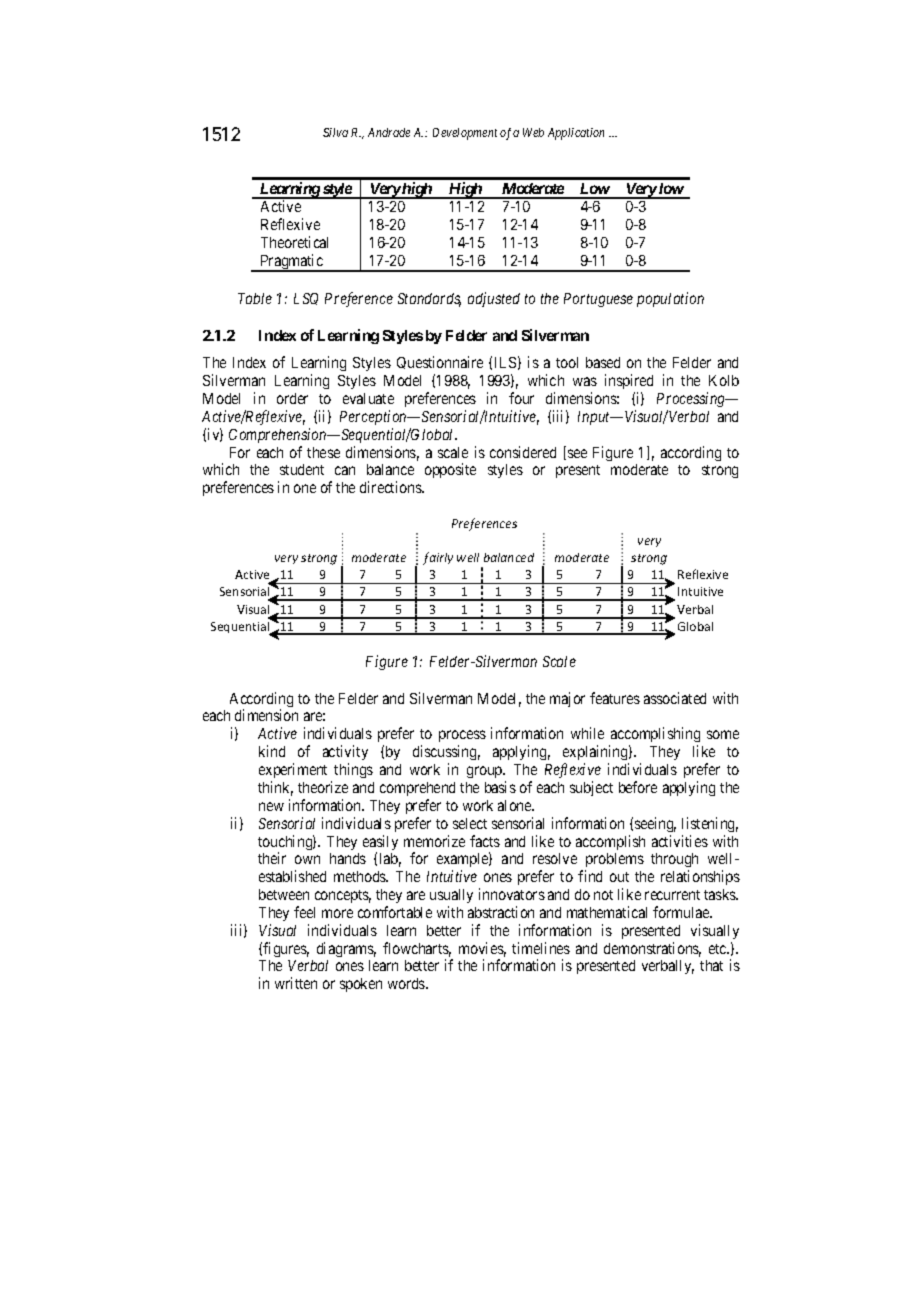  Describe the element at coordinates (521, 398) in the screenshot. I see `four` at that location.
